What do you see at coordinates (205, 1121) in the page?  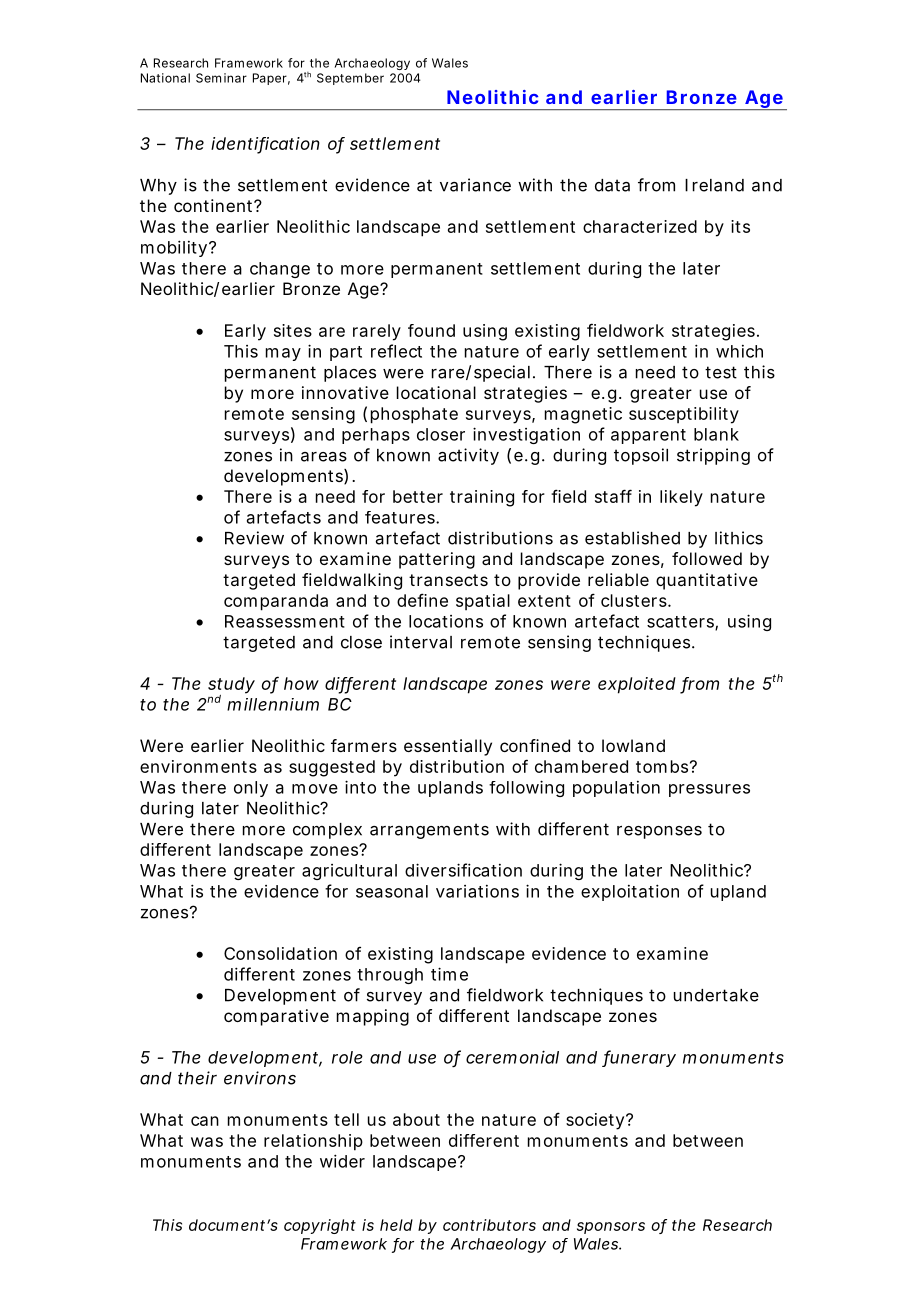 I see `can` at bounding box center [205, 1121].
